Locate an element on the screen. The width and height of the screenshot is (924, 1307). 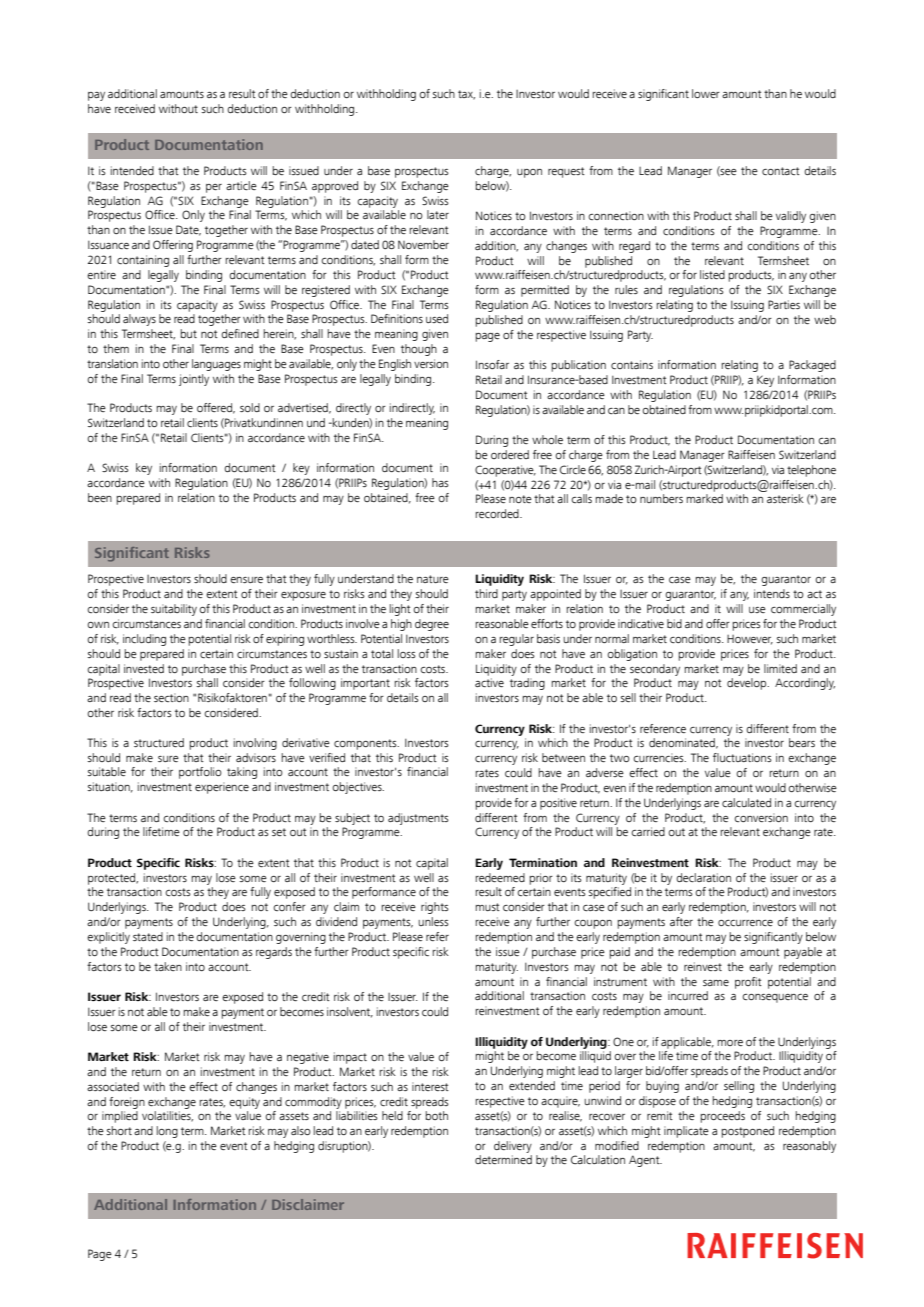
suitability is located at coordinates (174, 610).
